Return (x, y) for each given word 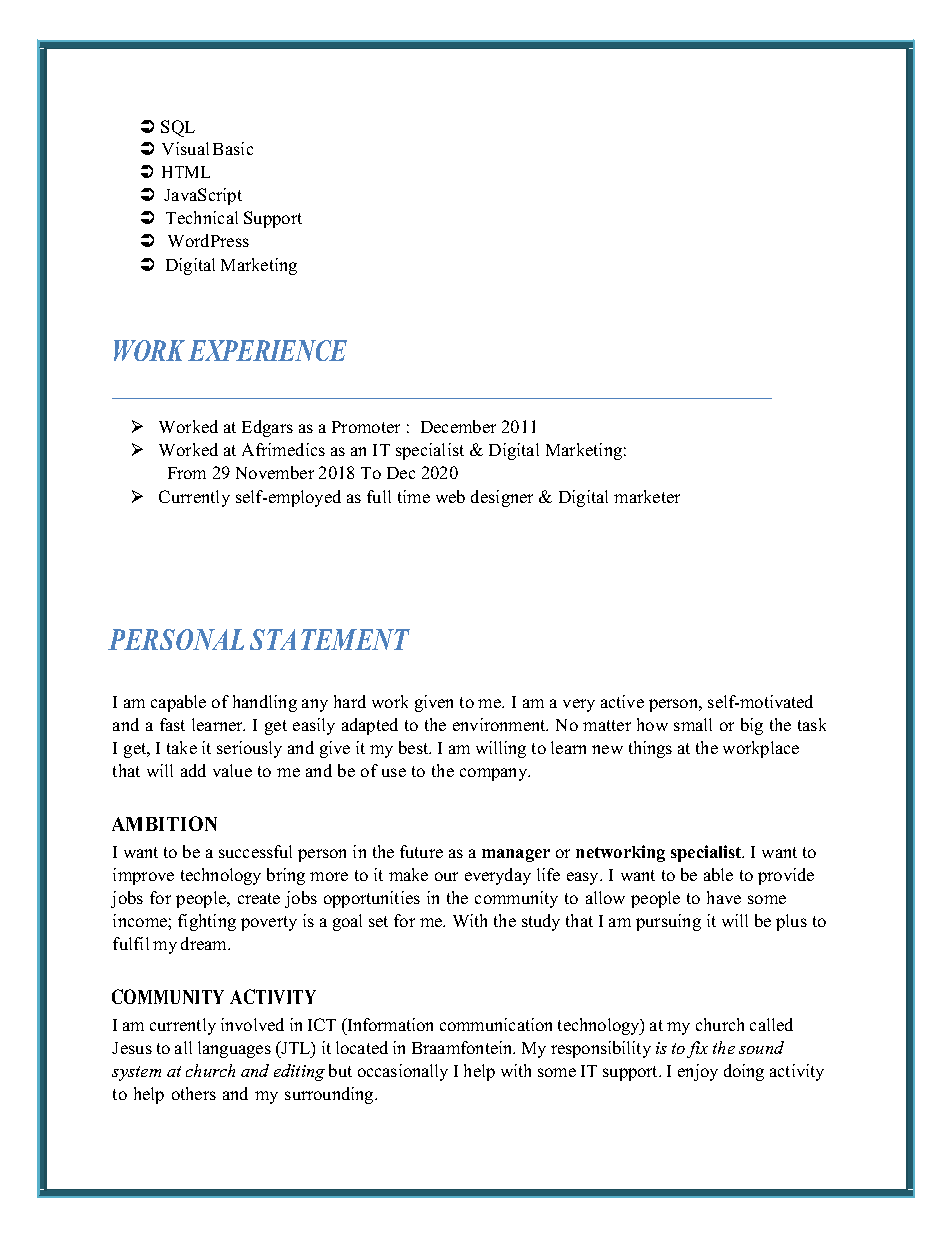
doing (744, 1072)
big (752, 726)
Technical (202, 217)
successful (255, 851)
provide (786, 876)
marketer (647, 496)
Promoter (366, 427)
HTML (186, 172)
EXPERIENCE (267, 350)
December (458, 426)
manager (516, 855)
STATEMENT (330, 639)
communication (496, 1024)
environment (500, 724)
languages (234, 1049)
